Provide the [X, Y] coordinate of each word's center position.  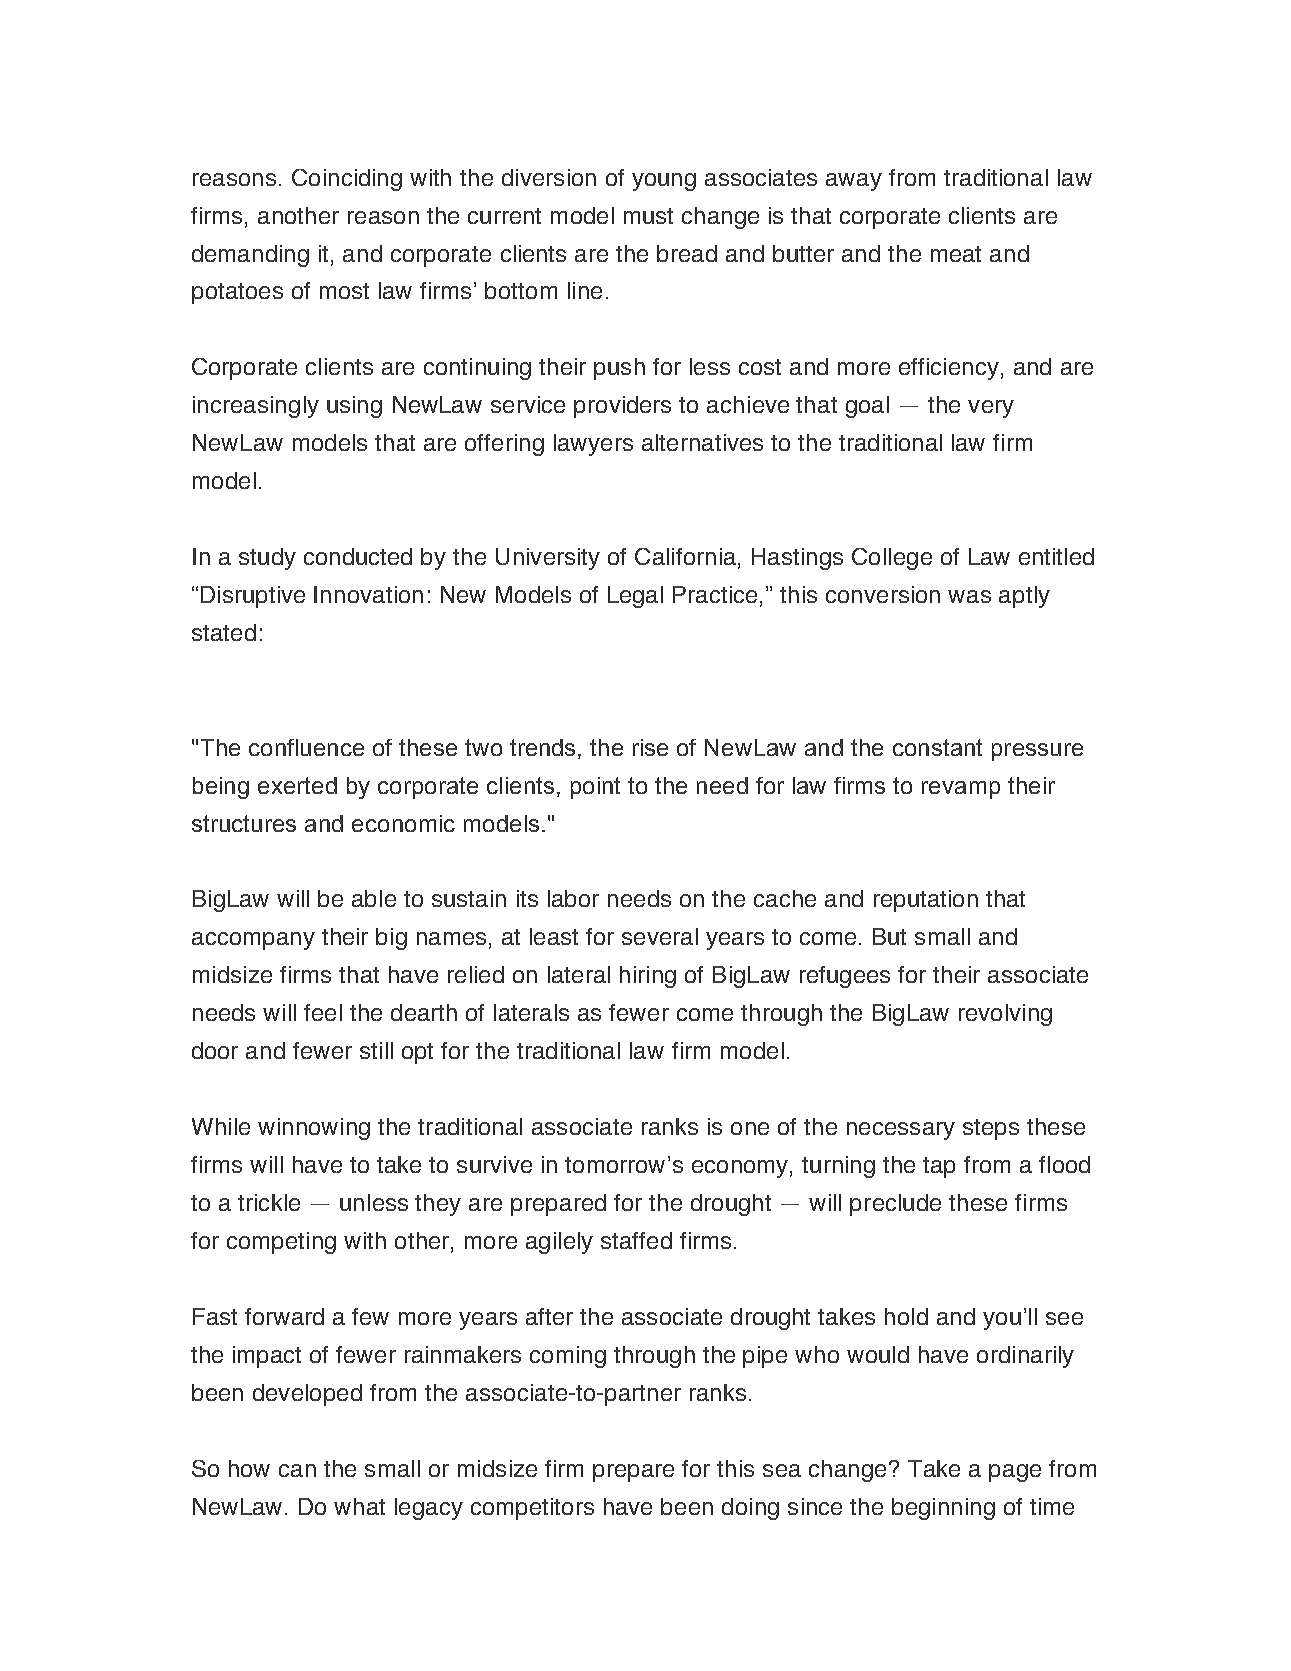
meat [956, 254]
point [595, 788]
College [892, 559]
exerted [297, 785]
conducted [358, 556]
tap [939, 1167]
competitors [532, 1509]
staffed [636, 1240]
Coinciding [347, 180]
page [1015, 1473]
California [685, 556]
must [648, 216]
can [297, 1470]
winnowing [314, 1129]
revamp [961, 790]
